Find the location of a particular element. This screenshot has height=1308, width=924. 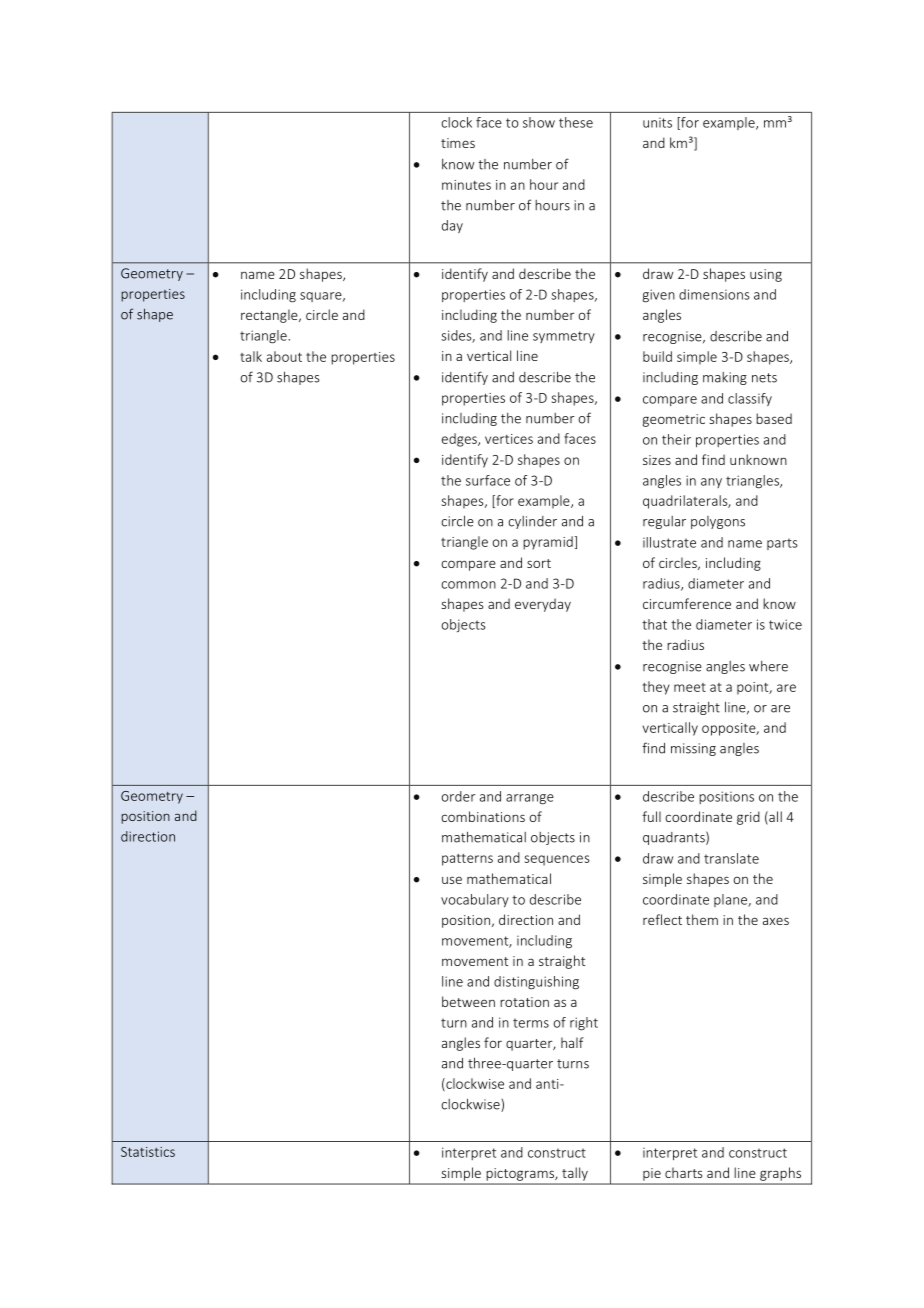

units is located at coordinates (657, 123).
